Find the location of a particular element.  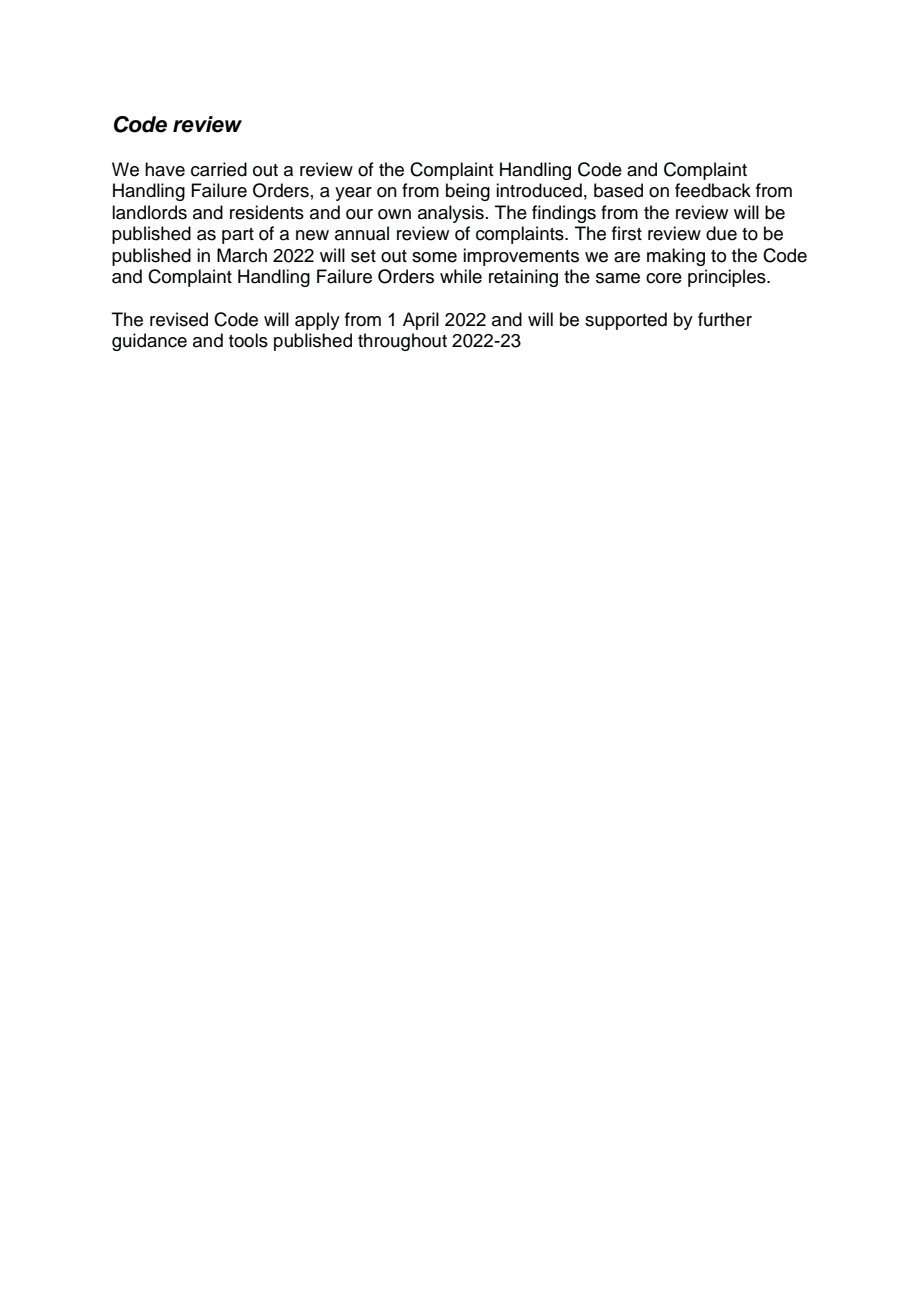

based is located at coordinates (618, 190).
